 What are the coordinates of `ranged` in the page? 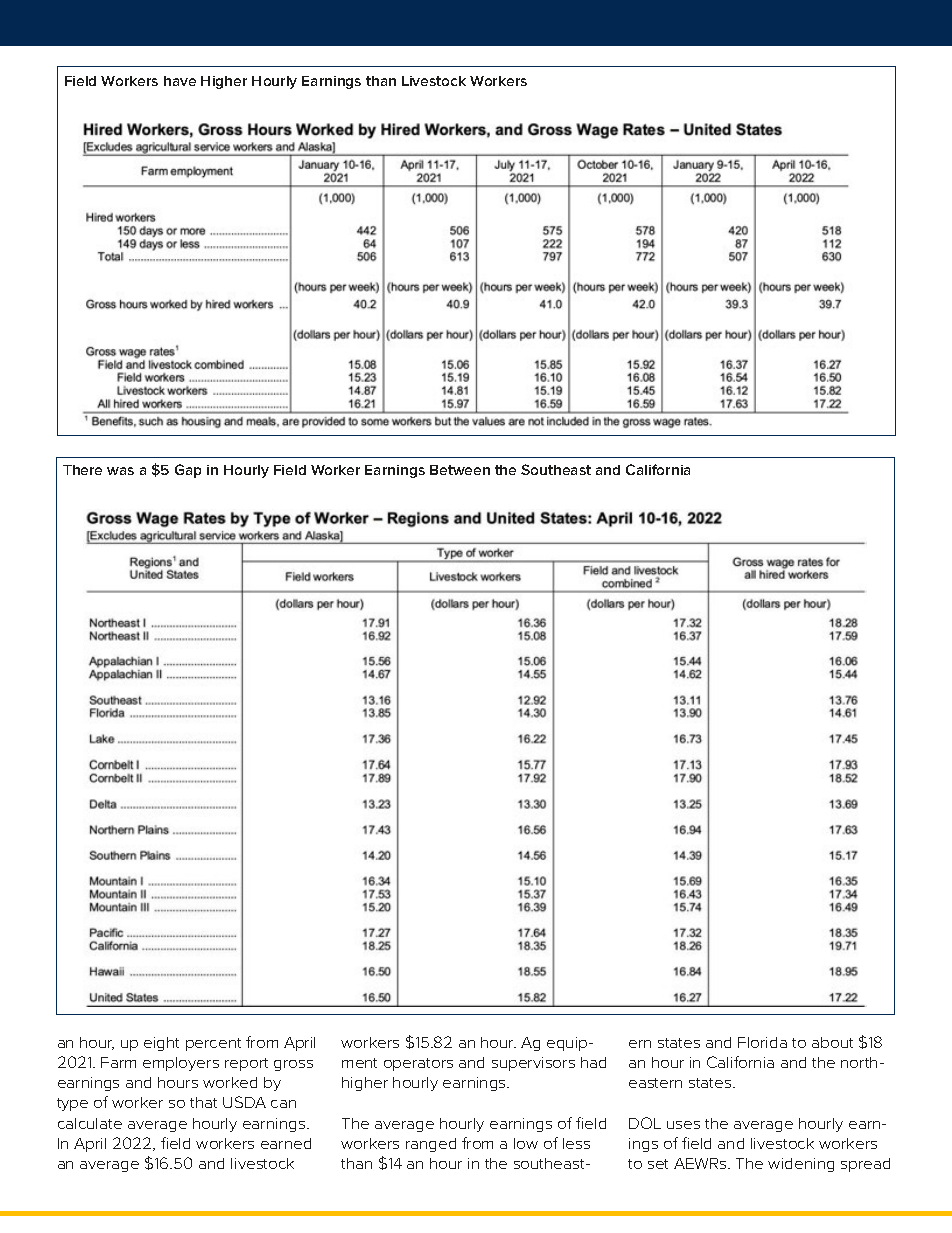 It's located at (431, 1145).
